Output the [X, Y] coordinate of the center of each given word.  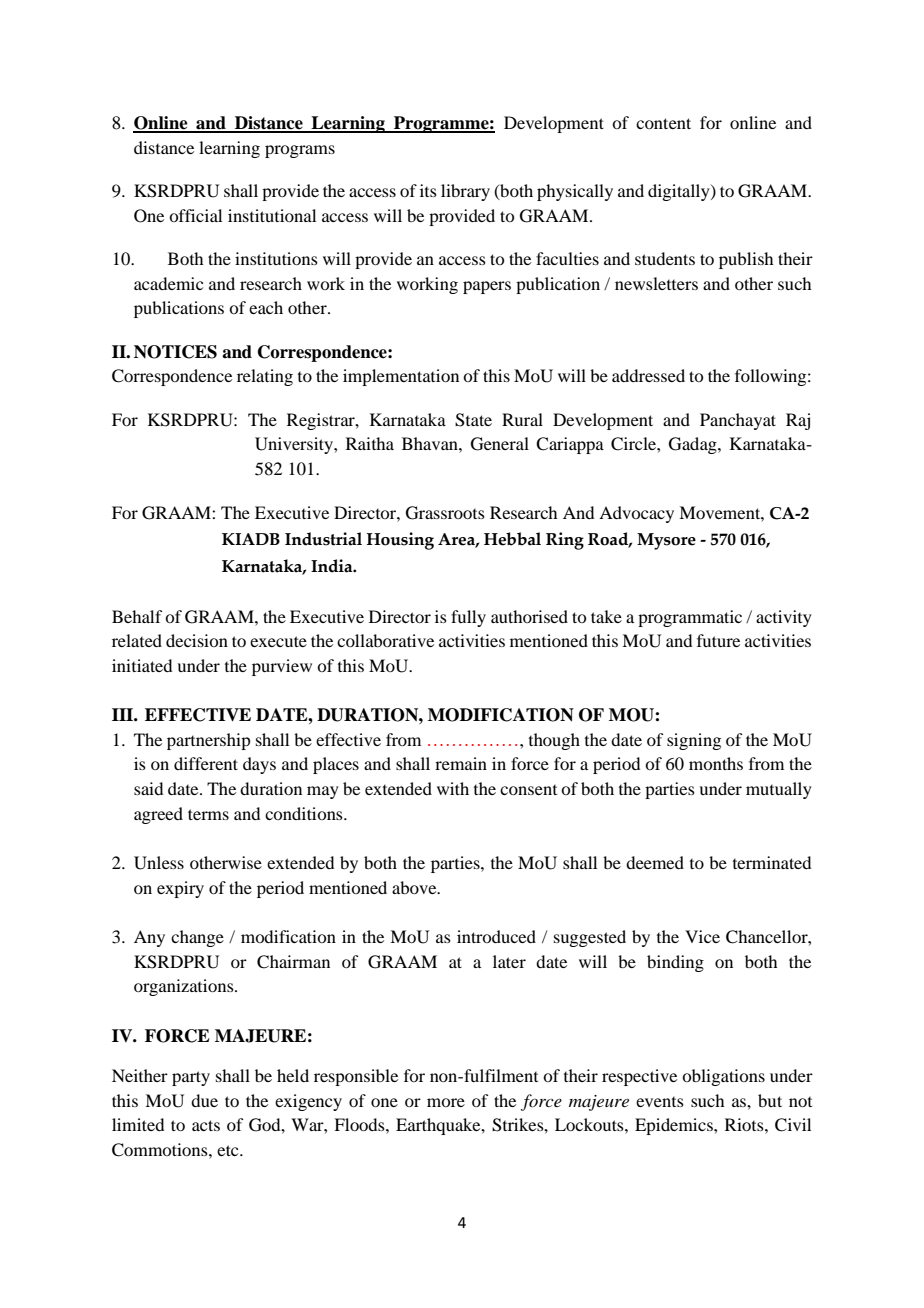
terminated [772, 862]
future [718, 640]
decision [197, 640]
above [415, 887]
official [195, 215]
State [473, 420]
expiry [180, 889]
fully [468, 618]
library [465, 192]
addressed [648, 375]
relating [265, 377]
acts [206, 1125]
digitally [680, 192]
